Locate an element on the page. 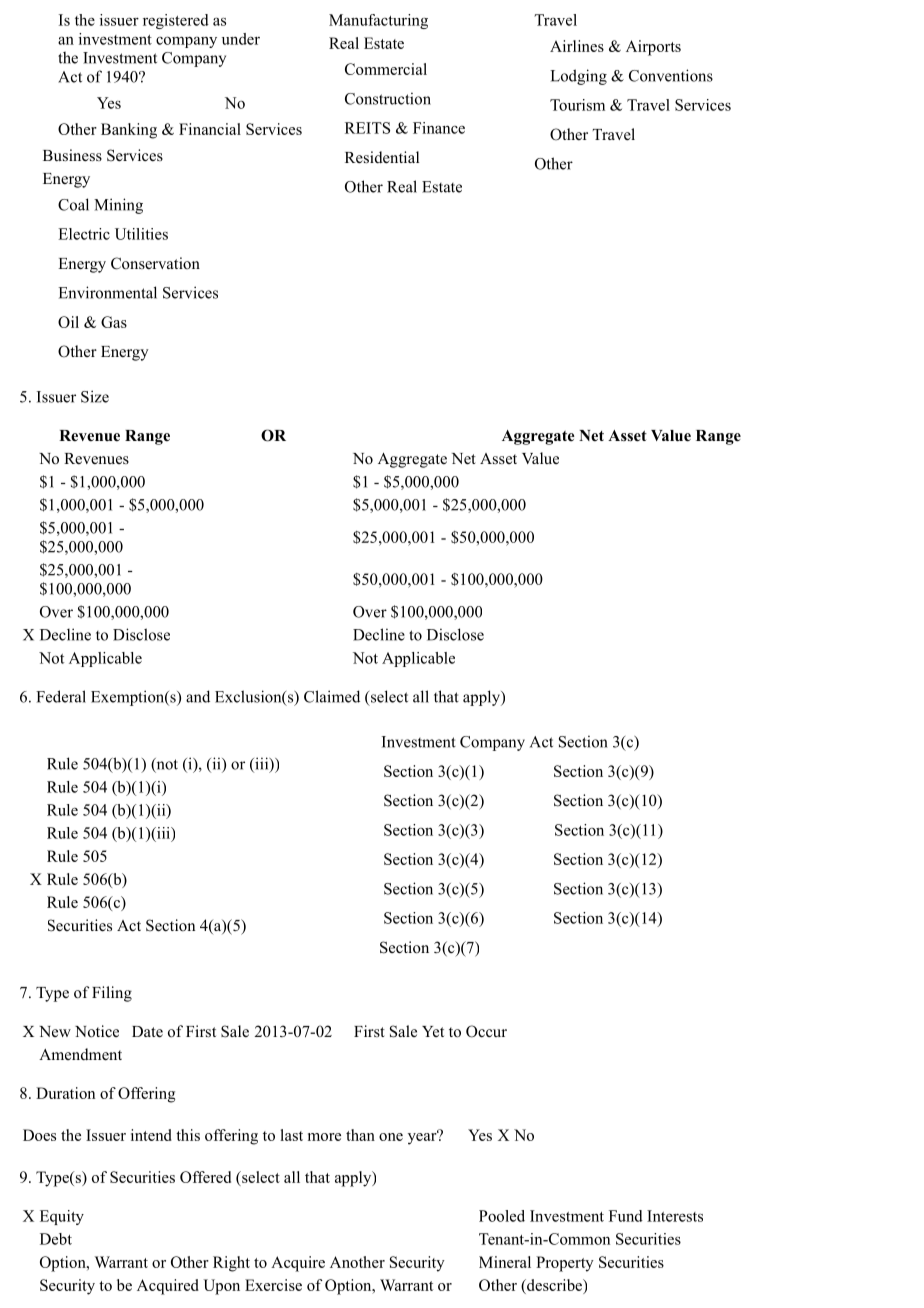 Image resolution: width=924 pixels, height=1308 pixels. Yet is located at coordinates (433, 1031).
